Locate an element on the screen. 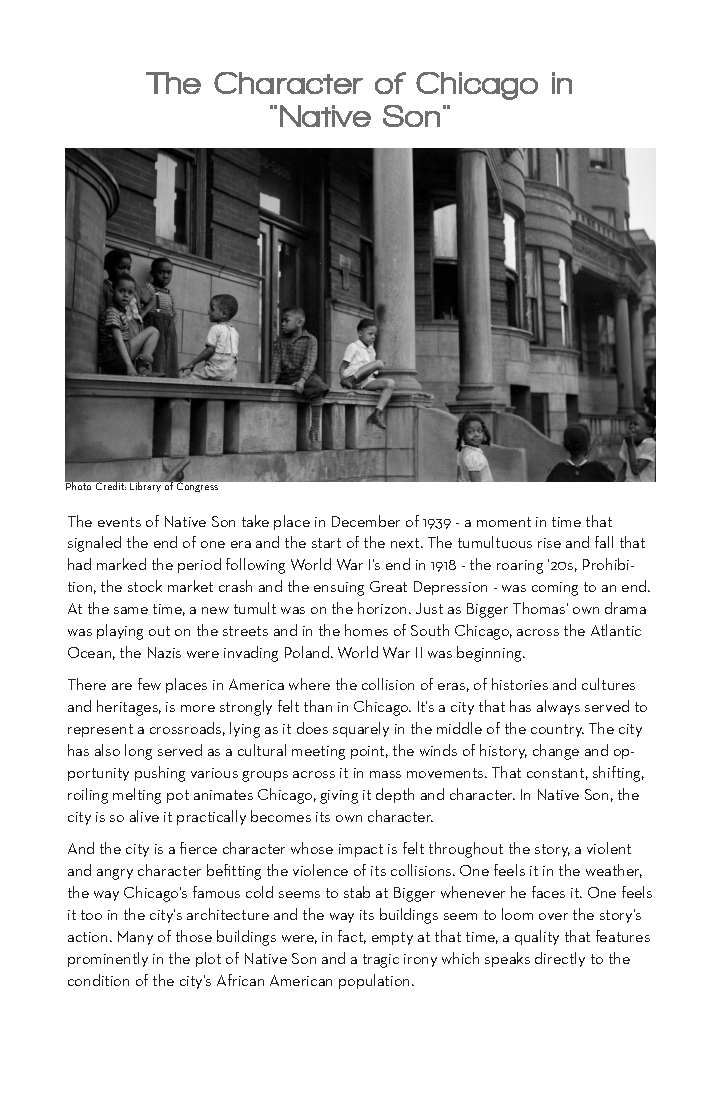  events is located at coordinates (119, 522).
